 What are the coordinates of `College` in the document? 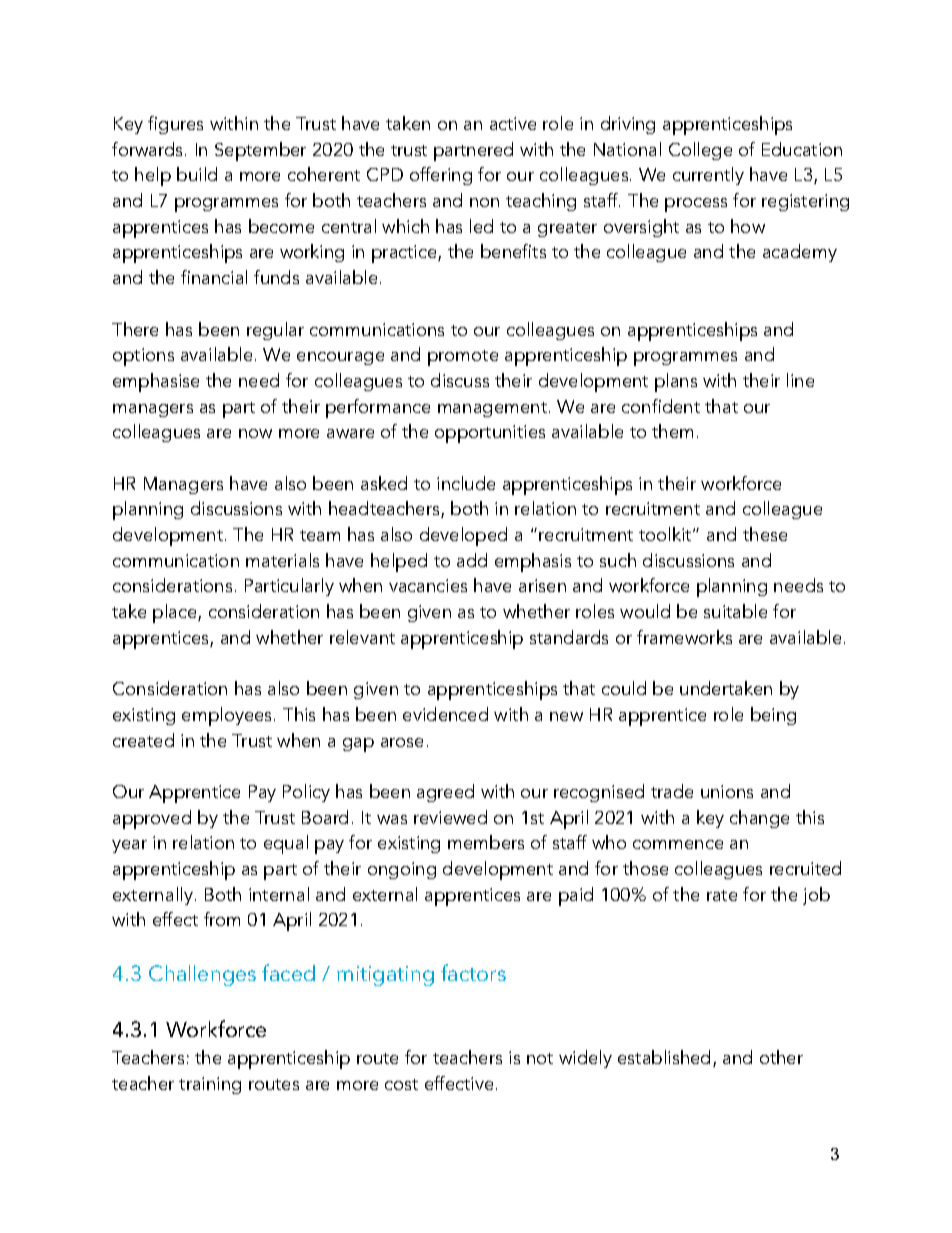 It's located at (700, 151).
